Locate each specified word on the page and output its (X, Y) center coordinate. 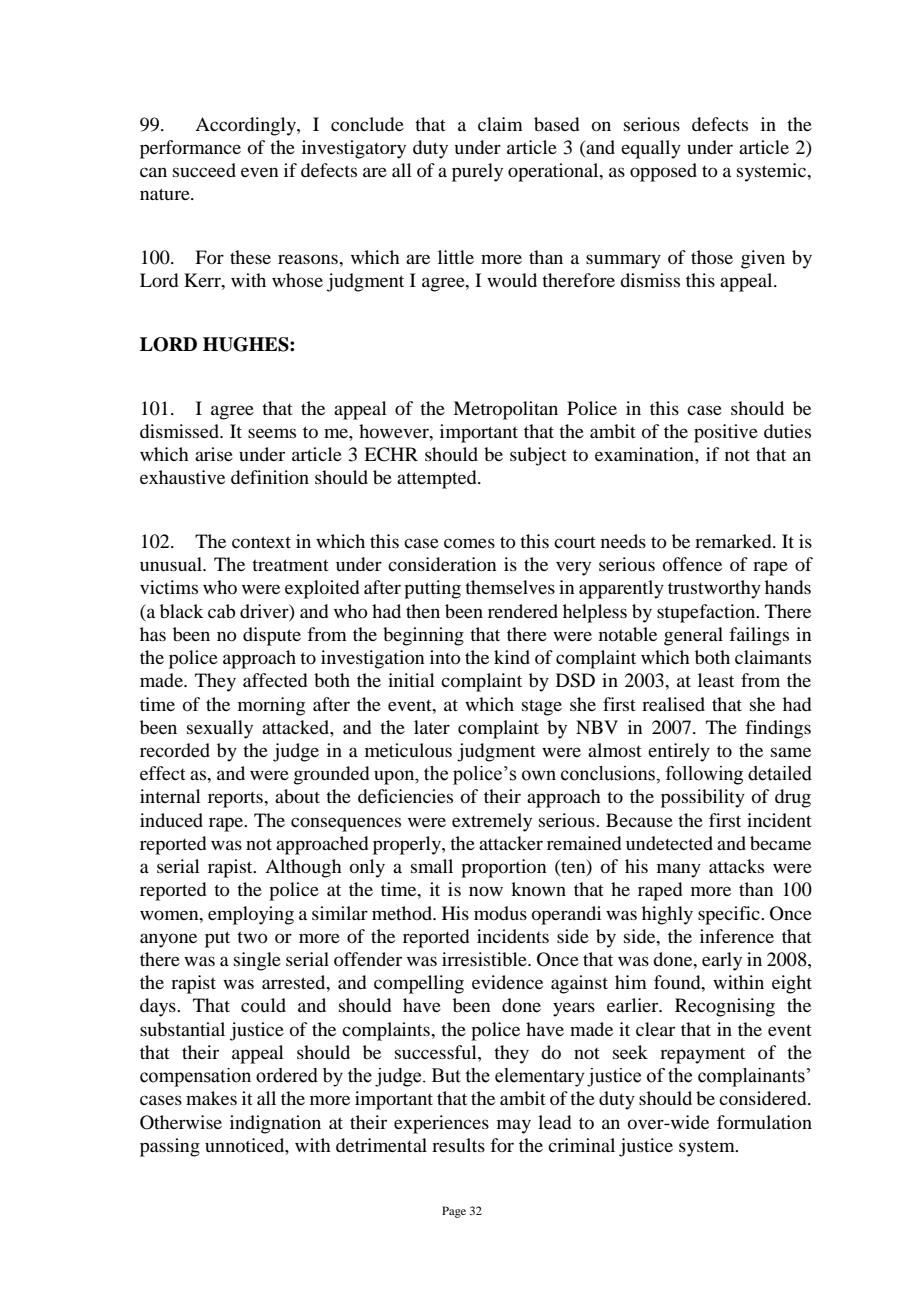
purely (477, 172)
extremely (492, 822)
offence (692, 564)
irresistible (485, 959)
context (261, 542)
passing (170, 1147)
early (722, 961)
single (257, 961)
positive (726, 433)
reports (236, 800)
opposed (663, 172)
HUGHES (247, 344)
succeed (204, 170)
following (704, 775)
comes (469, 543)
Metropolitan (505, 410)
